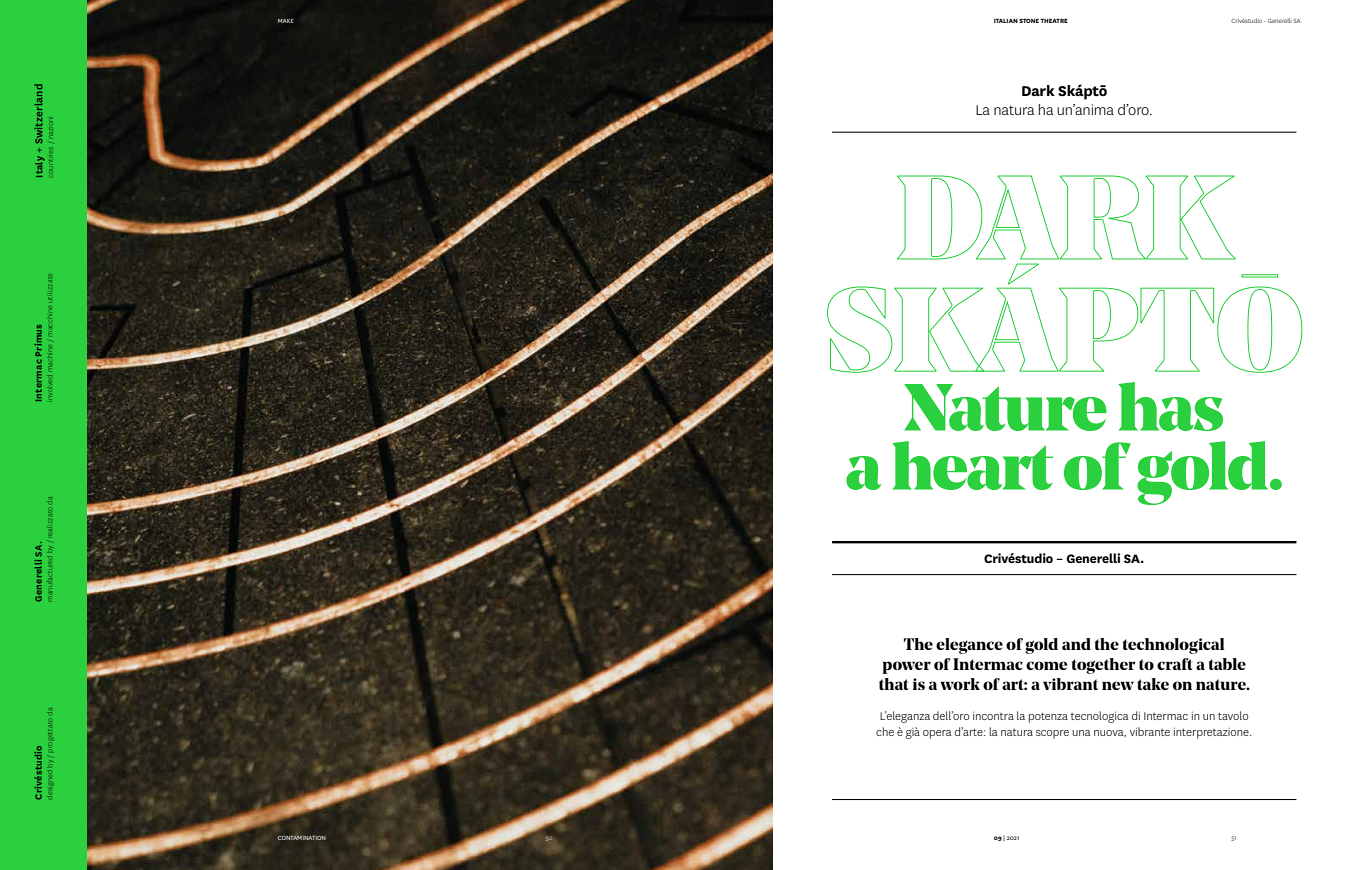 The width and height of the page is (1372, 870). Describe the element at coordinates (1054, 20) in the page. I see `THEATRE` at that location.
